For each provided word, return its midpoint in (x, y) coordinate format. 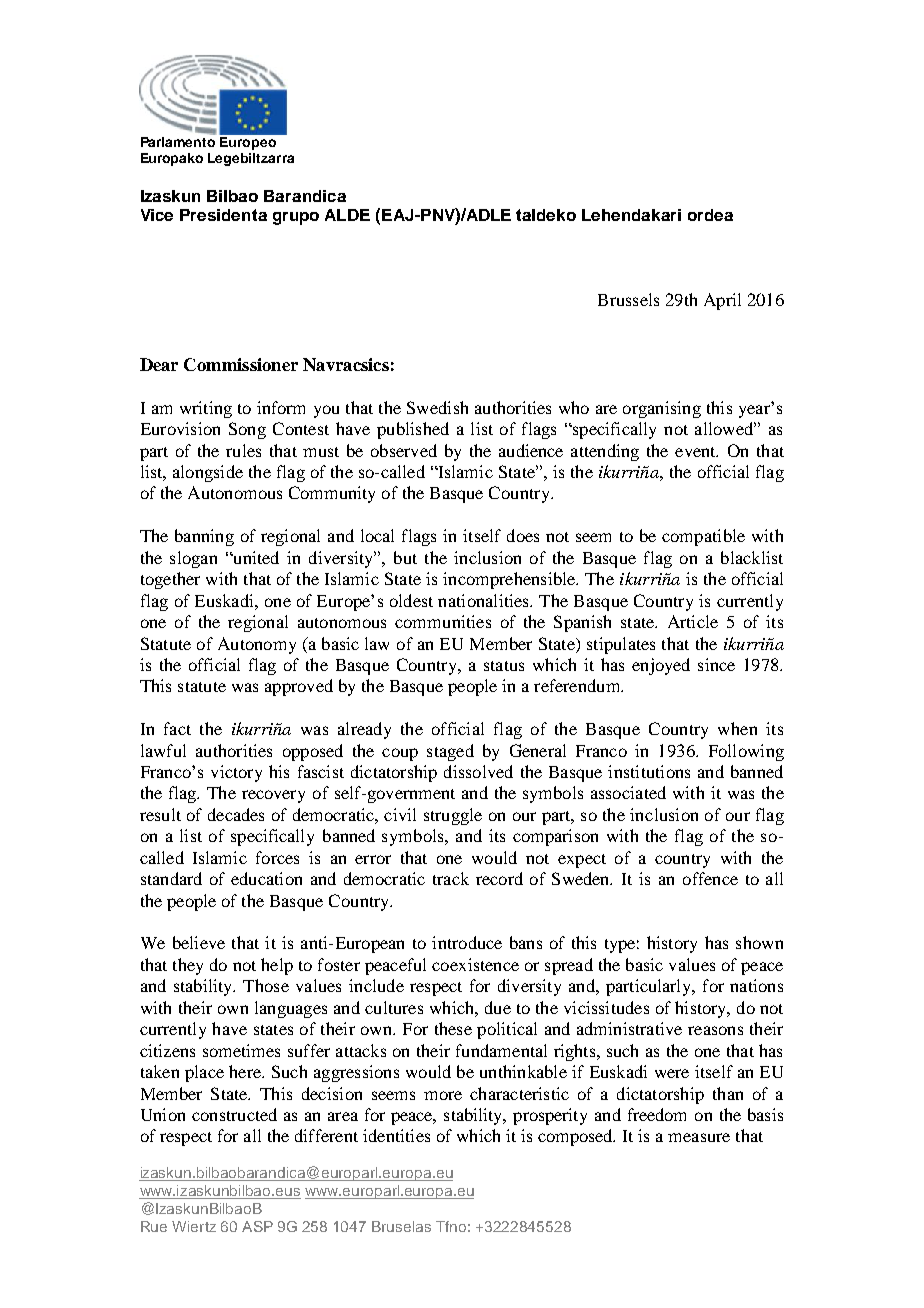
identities (396, 1135)
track (451, 878)
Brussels (628, 299)
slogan (193, 559)
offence (710, 878)
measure (699, 1137)
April (722, 301)
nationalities (484, 600)
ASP (257, 1226)
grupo (296, 218)
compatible (703, 537)
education (266, 878)
